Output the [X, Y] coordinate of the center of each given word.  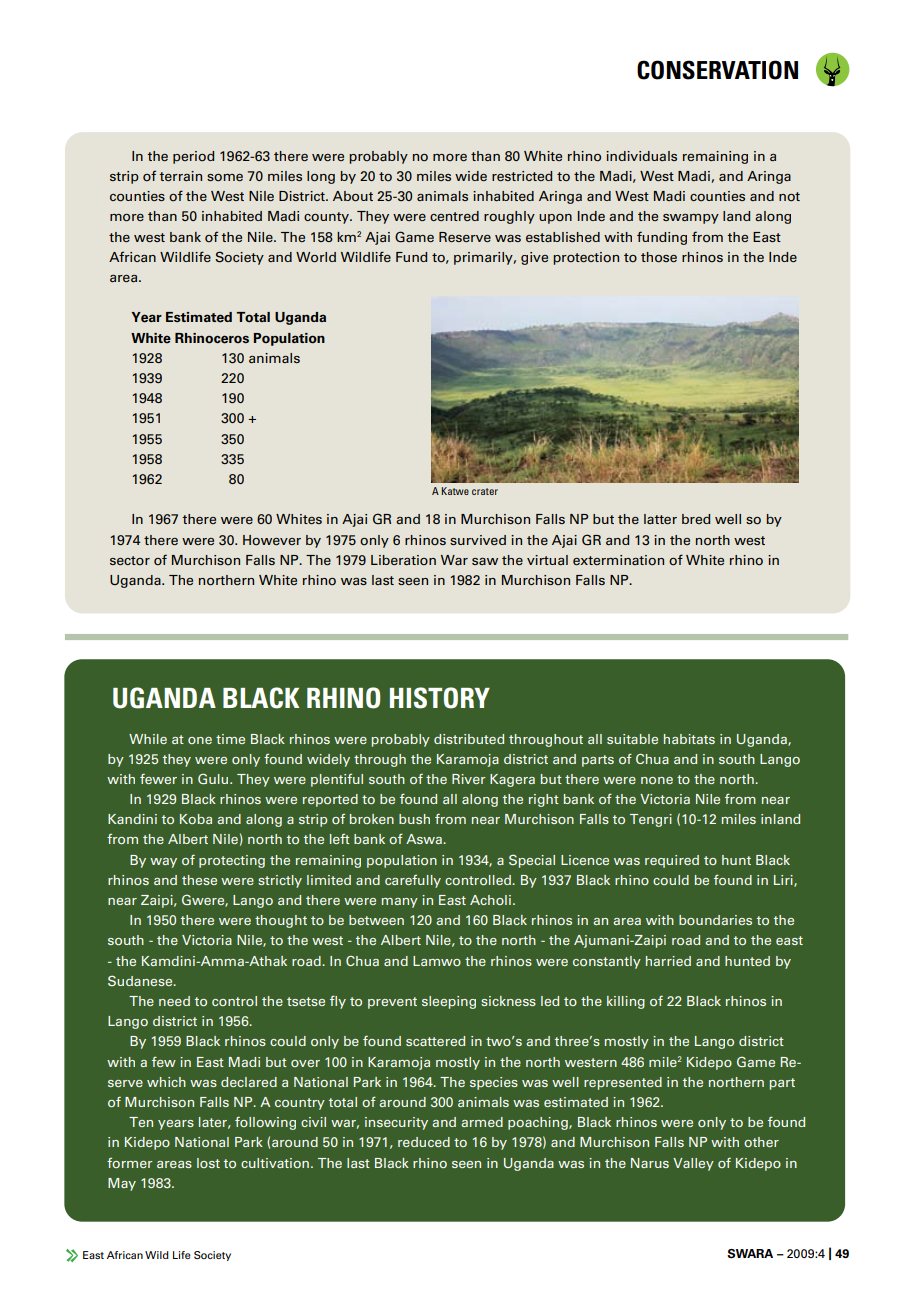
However [272, 540]
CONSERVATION [717, 70]
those [659, 257]
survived [478, 540]
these [199, 880]
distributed [469, 739]
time [230, 739]
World [316, 257]
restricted [522, 176]
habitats [689, 739]
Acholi [490, 900]
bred [696, 519]
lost [208, 1163]
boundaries [715, 920]
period [193, 157]
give [534, 258]
